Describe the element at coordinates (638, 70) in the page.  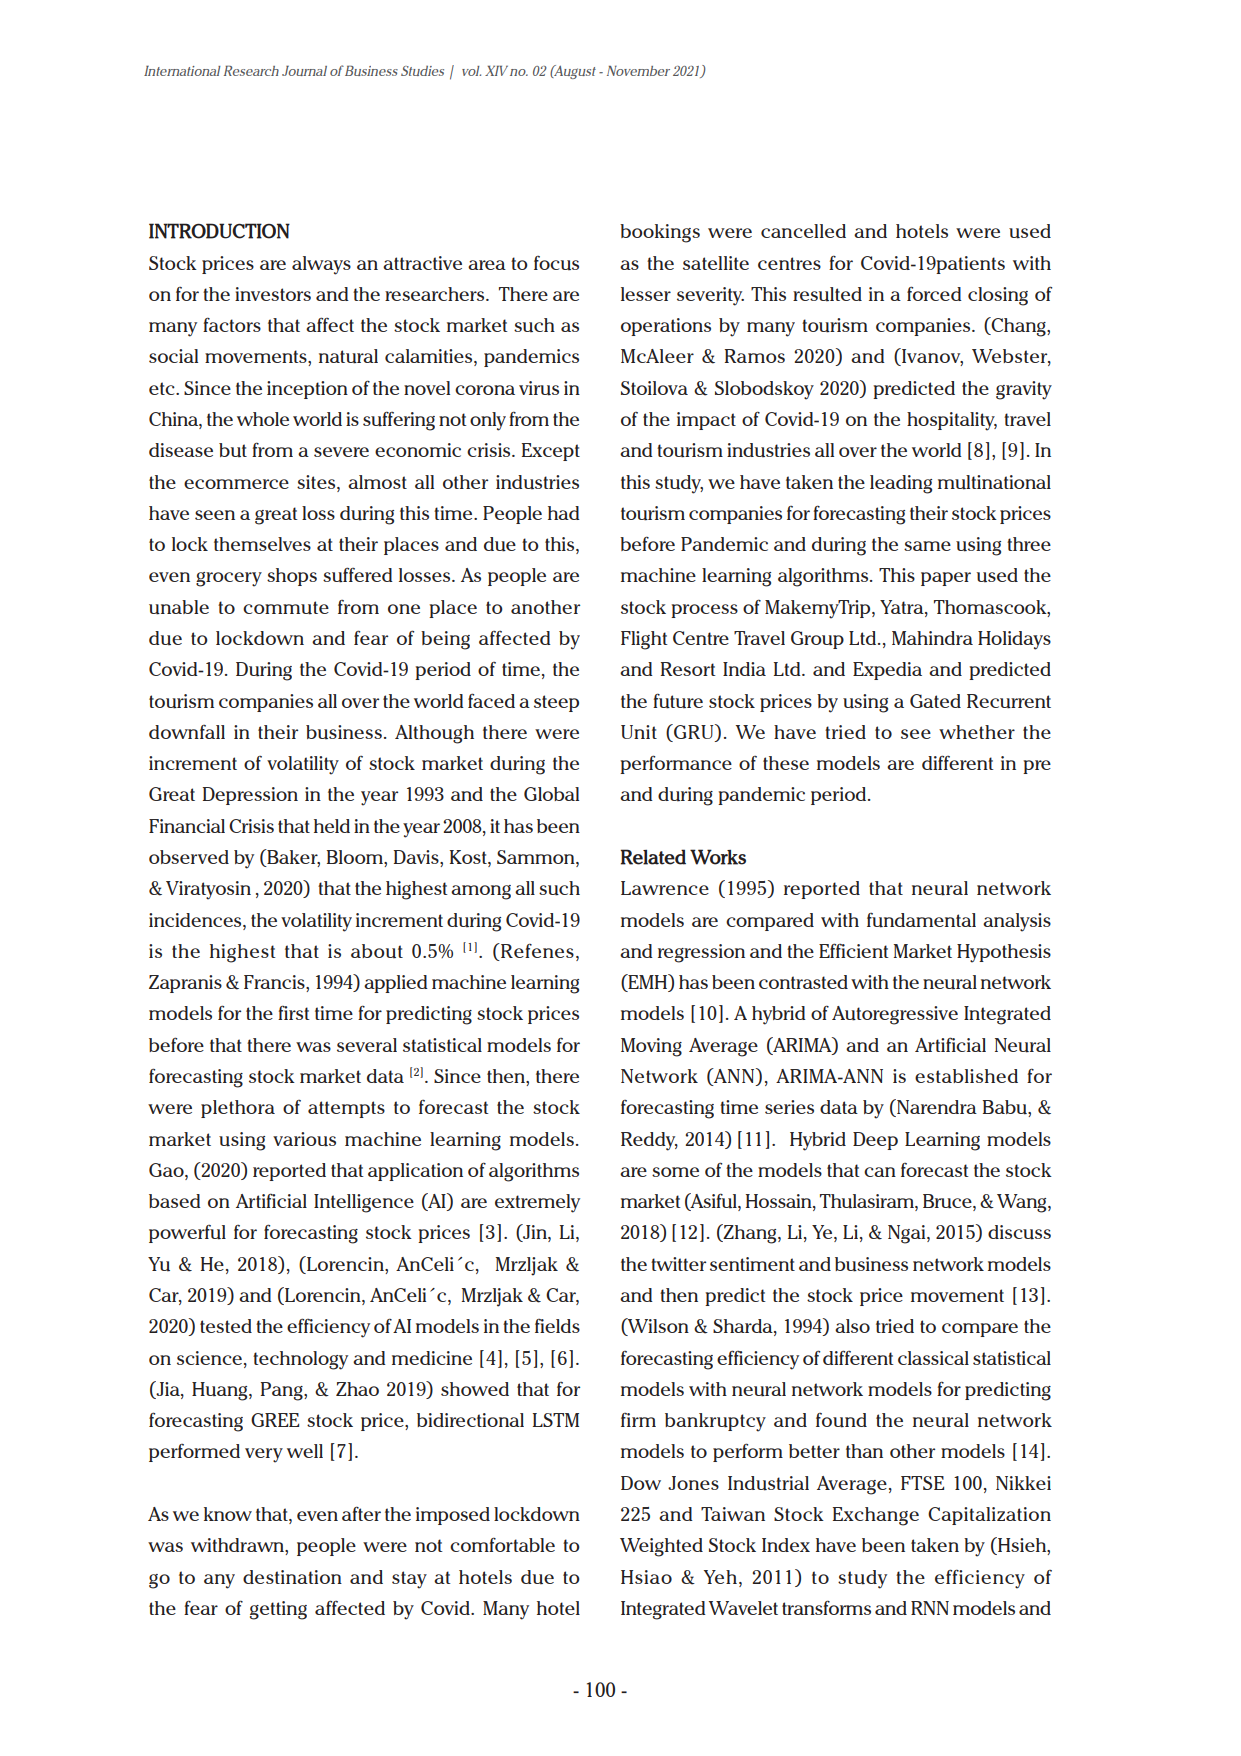
I see `November` at that location.
